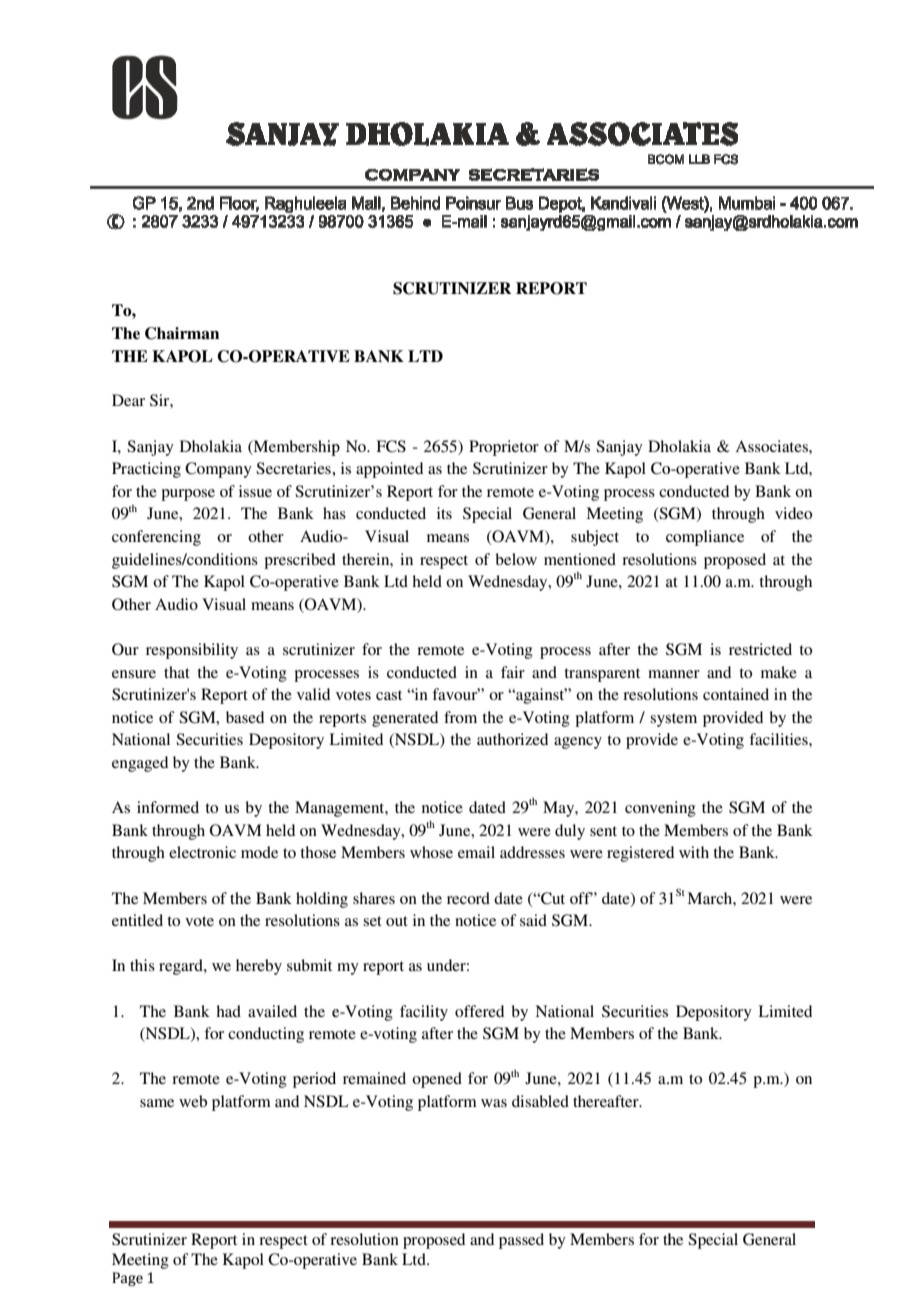  What do you see at coordinates (540, 1101) in the screenshot?
I see `disabled` at bounding box center [540, 1101].
